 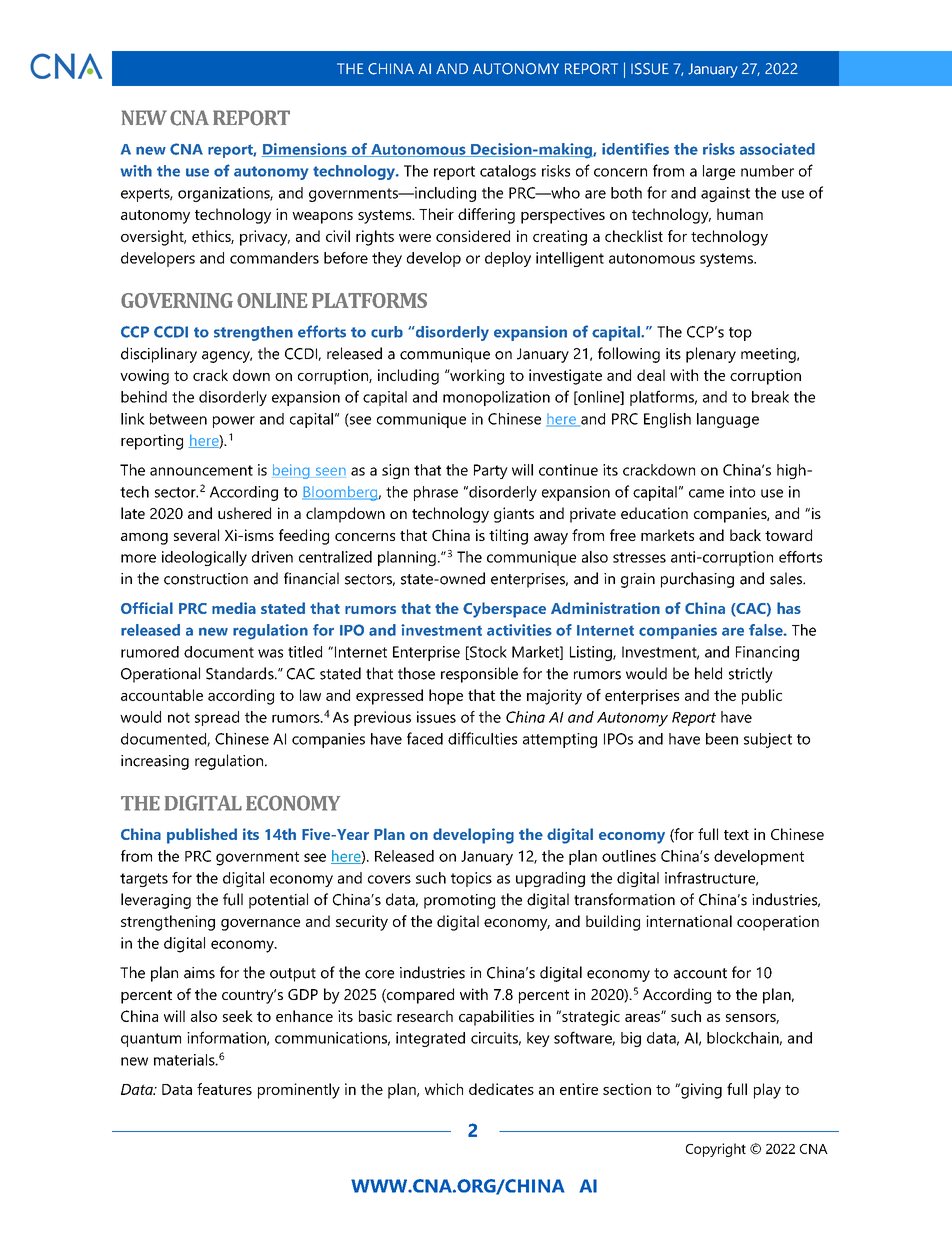 What do you see at coordinates (444, 1089) in the image?
I see `which` at bounding box center [444, 1089].
